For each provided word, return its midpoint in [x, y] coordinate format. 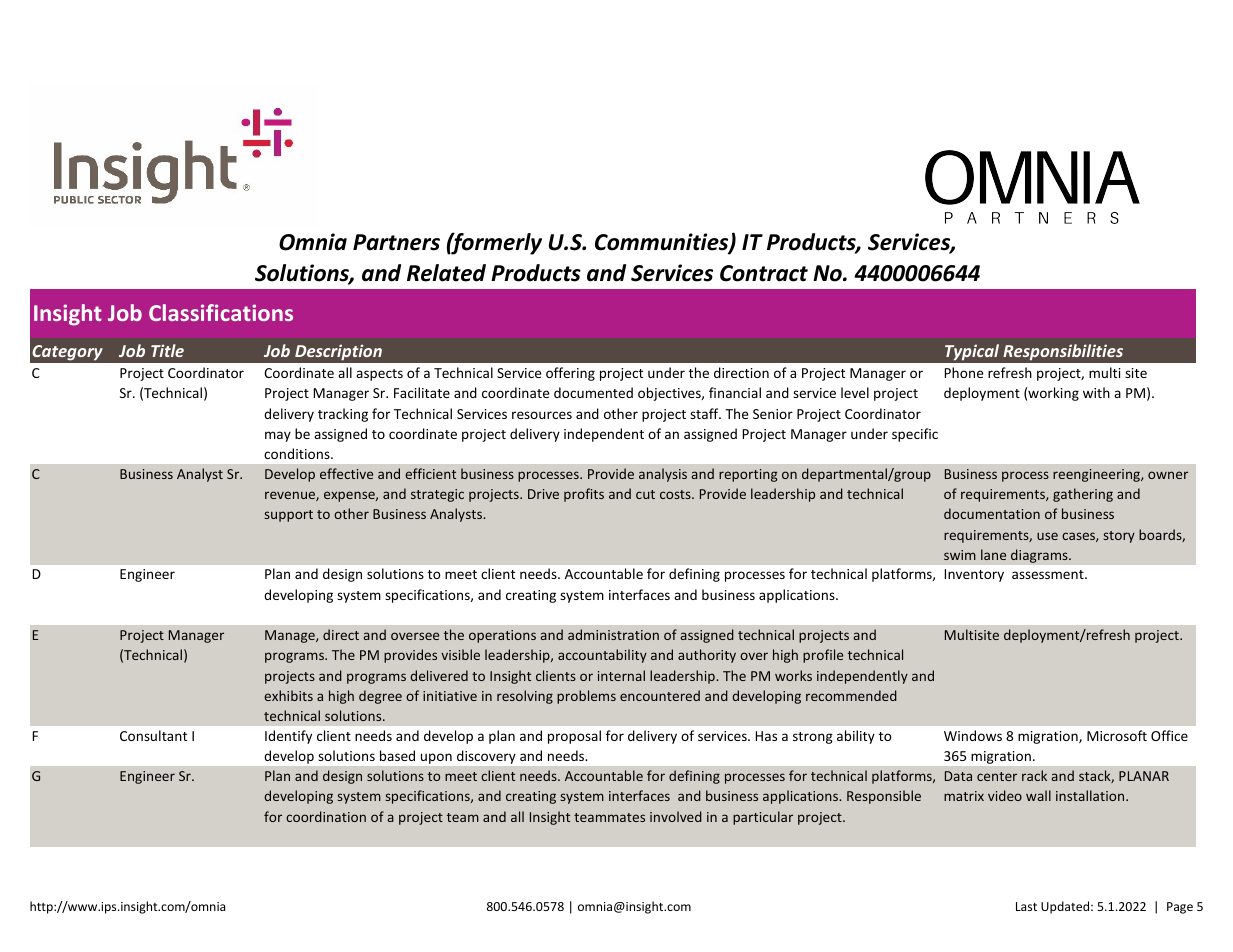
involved [676, 816]
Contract [764, 273]
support [289, 516]
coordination [326, 816]
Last [1026, 906]
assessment [1049, 574]
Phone [964, 372]
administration [613, 634]
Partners [396, 242]
